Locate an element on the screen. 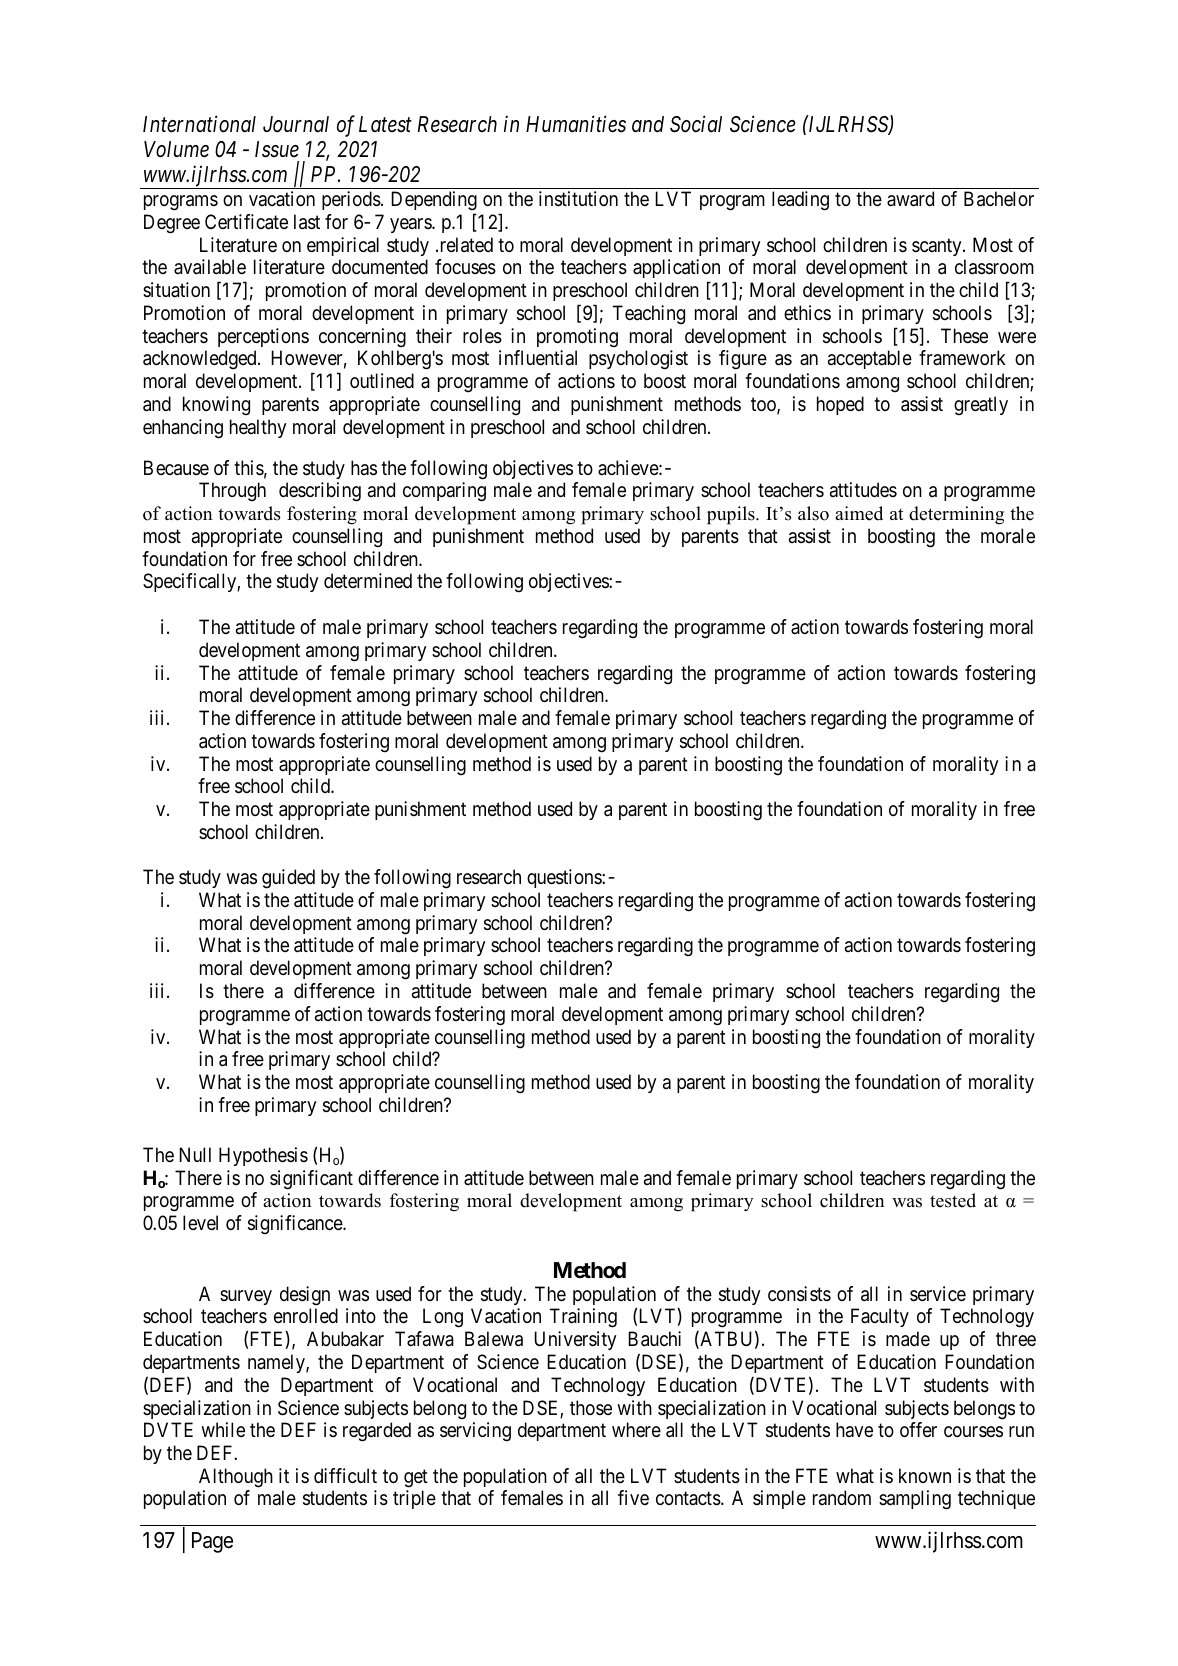 The image size is (1178, 1666). tested is located at coordinates (953, 1200).
